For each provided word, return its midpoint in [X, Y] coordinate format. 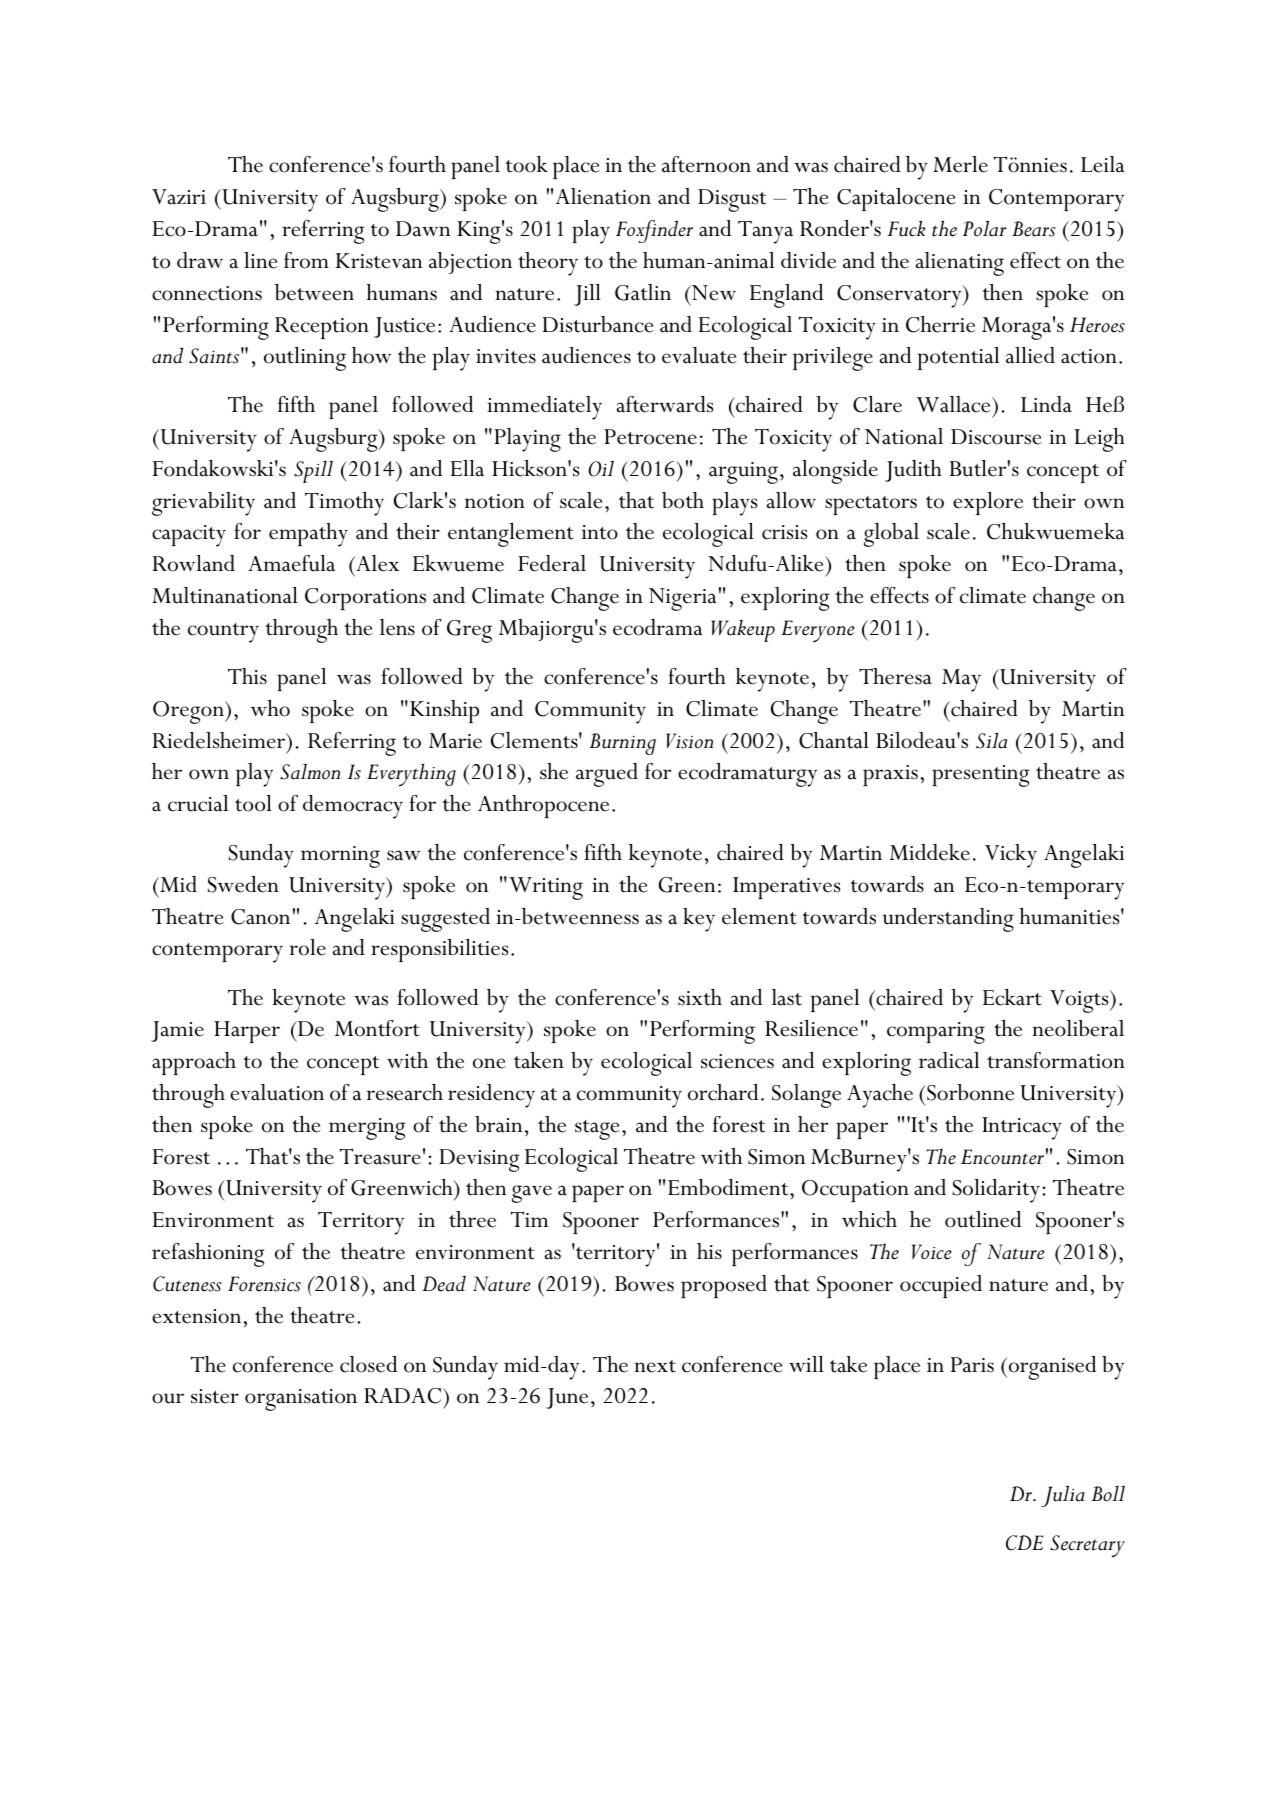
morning [340, 857]
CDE [1024, 1543]
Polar [984, 228]
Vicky [1011, 856]
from [306, 260]
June [567, 1398]
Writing [546, 888]
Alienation [603, 196]
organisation [301, 1400]
